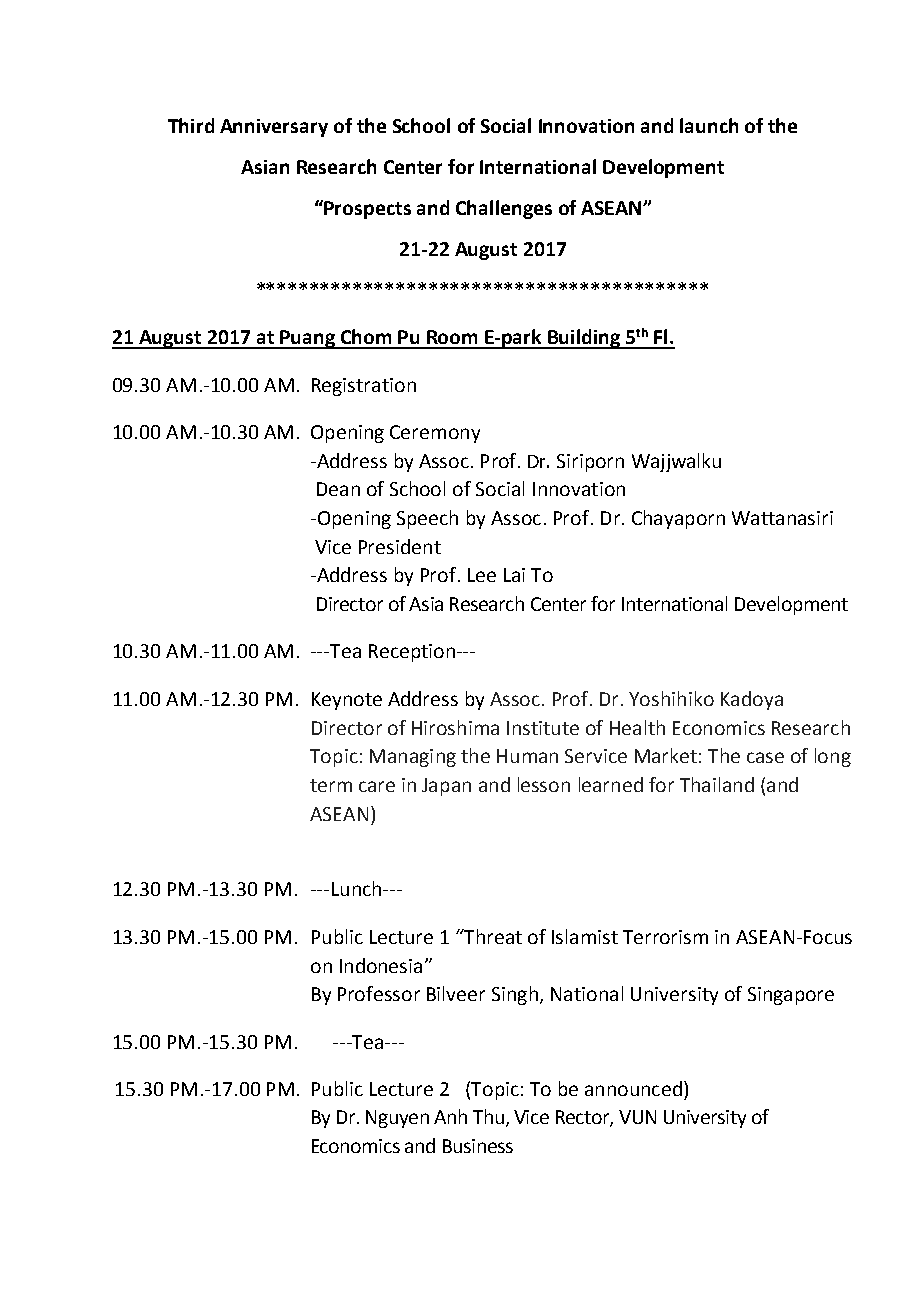 The width and height of the screenshot is (924, 1309). Describe the element at coordinates (504, 209) in the screenshot. I see `Challenges` at that location.
